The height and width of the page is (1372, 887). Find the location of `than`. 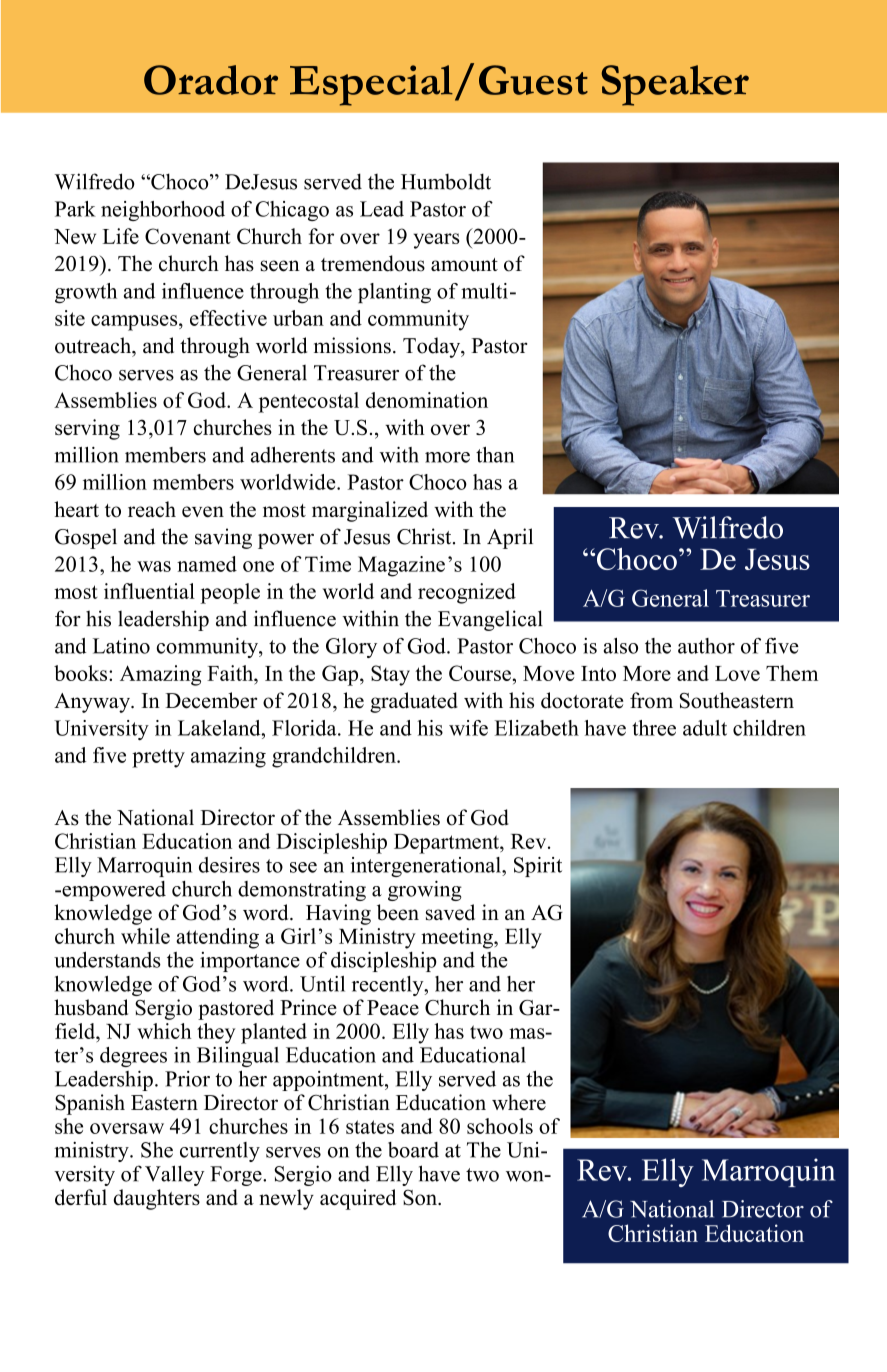

than is located at coordinates (495, 455).
